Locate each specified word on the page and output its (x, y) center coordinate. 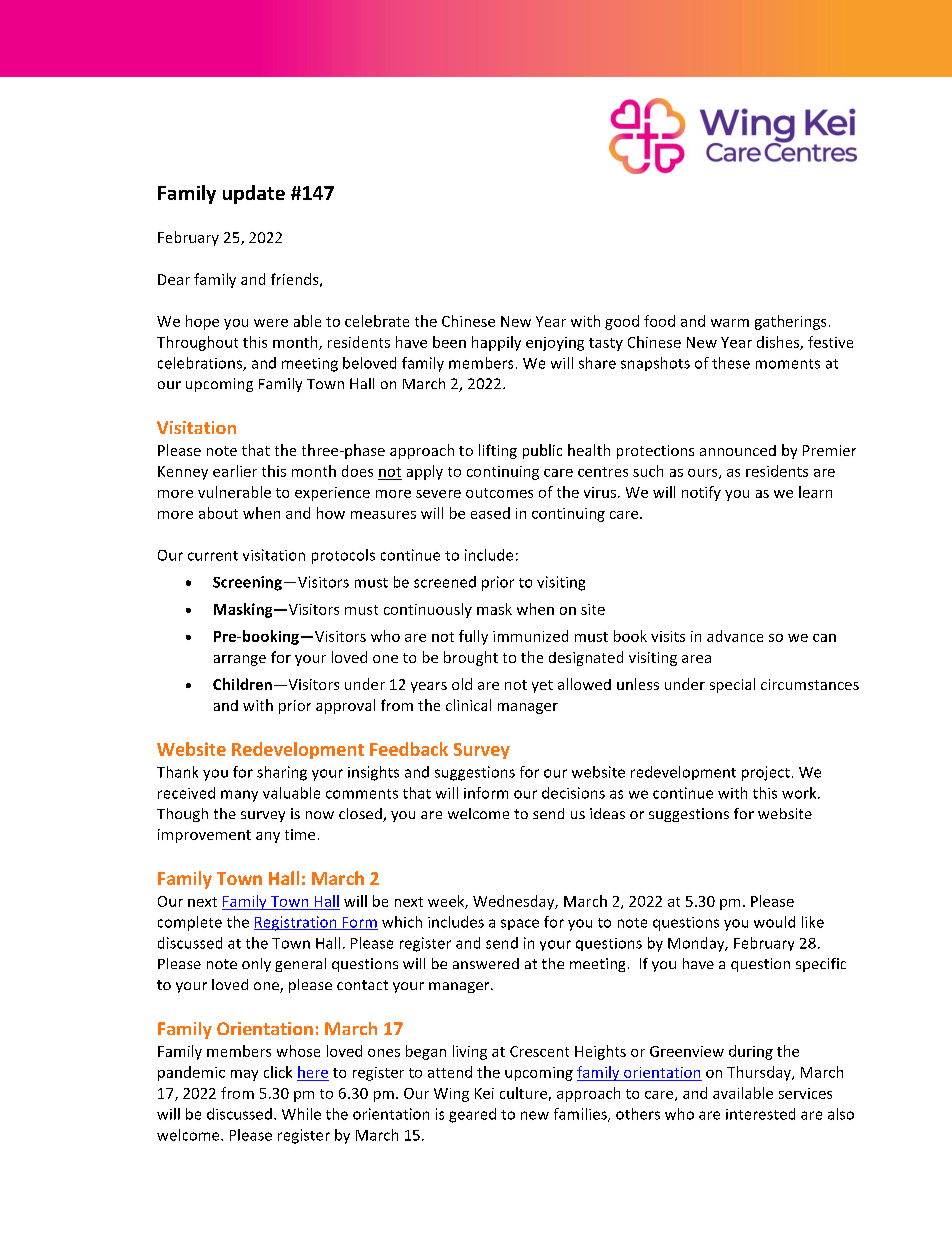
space (520, 924)
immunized (530, 636)
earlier (235, 471)
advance (735, 636)
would (774, 922)
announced (738, 450)
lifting (498, 451)
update (254, 194)
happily (496, 343)
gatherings (790, 322)
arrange (240, 660)
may (244, 1075)
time (300, 834)
